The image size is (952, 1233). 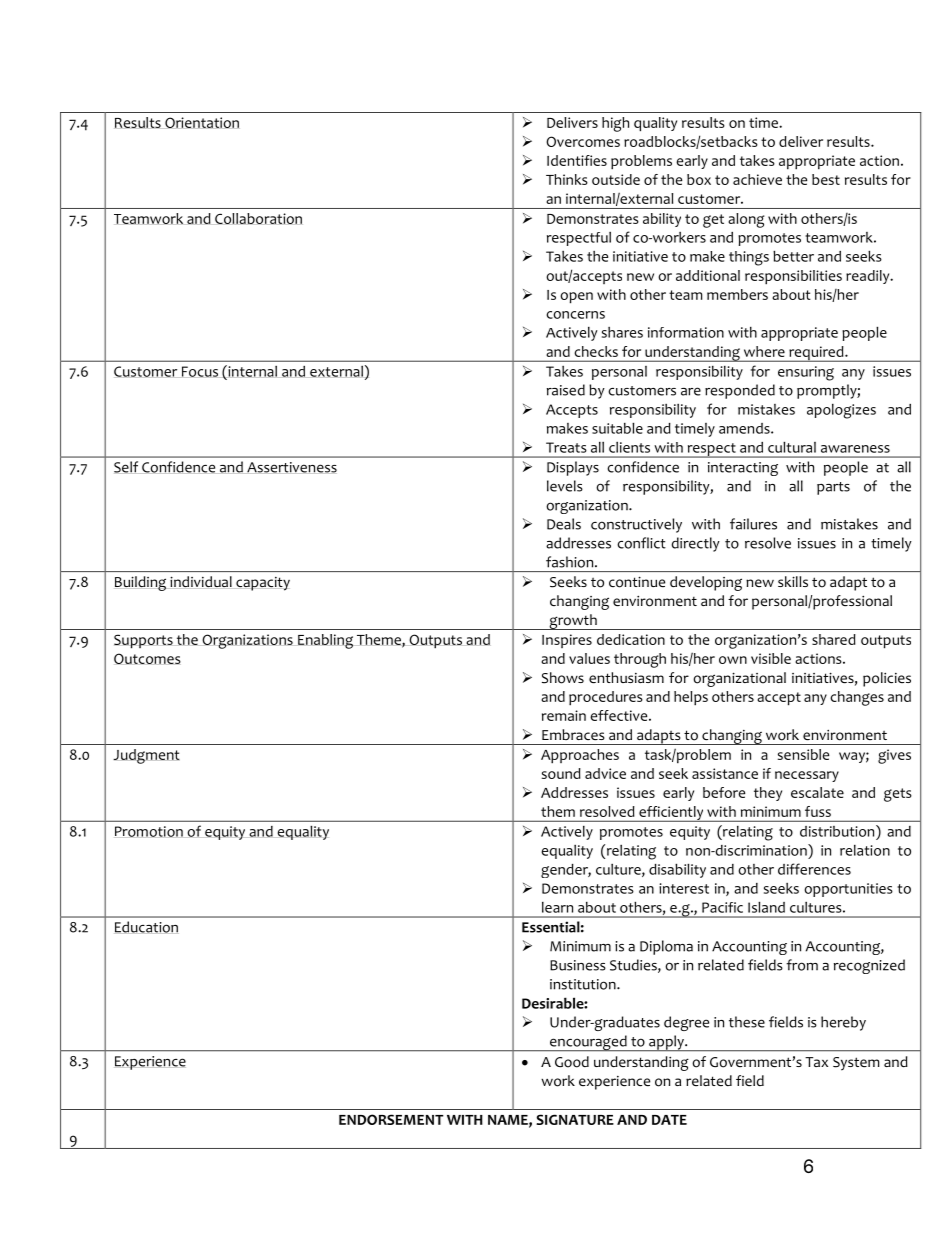 What do you see at coordinates (292, 467) in the page?
I see `Assertiveness` at bounding box center [292, 467].
